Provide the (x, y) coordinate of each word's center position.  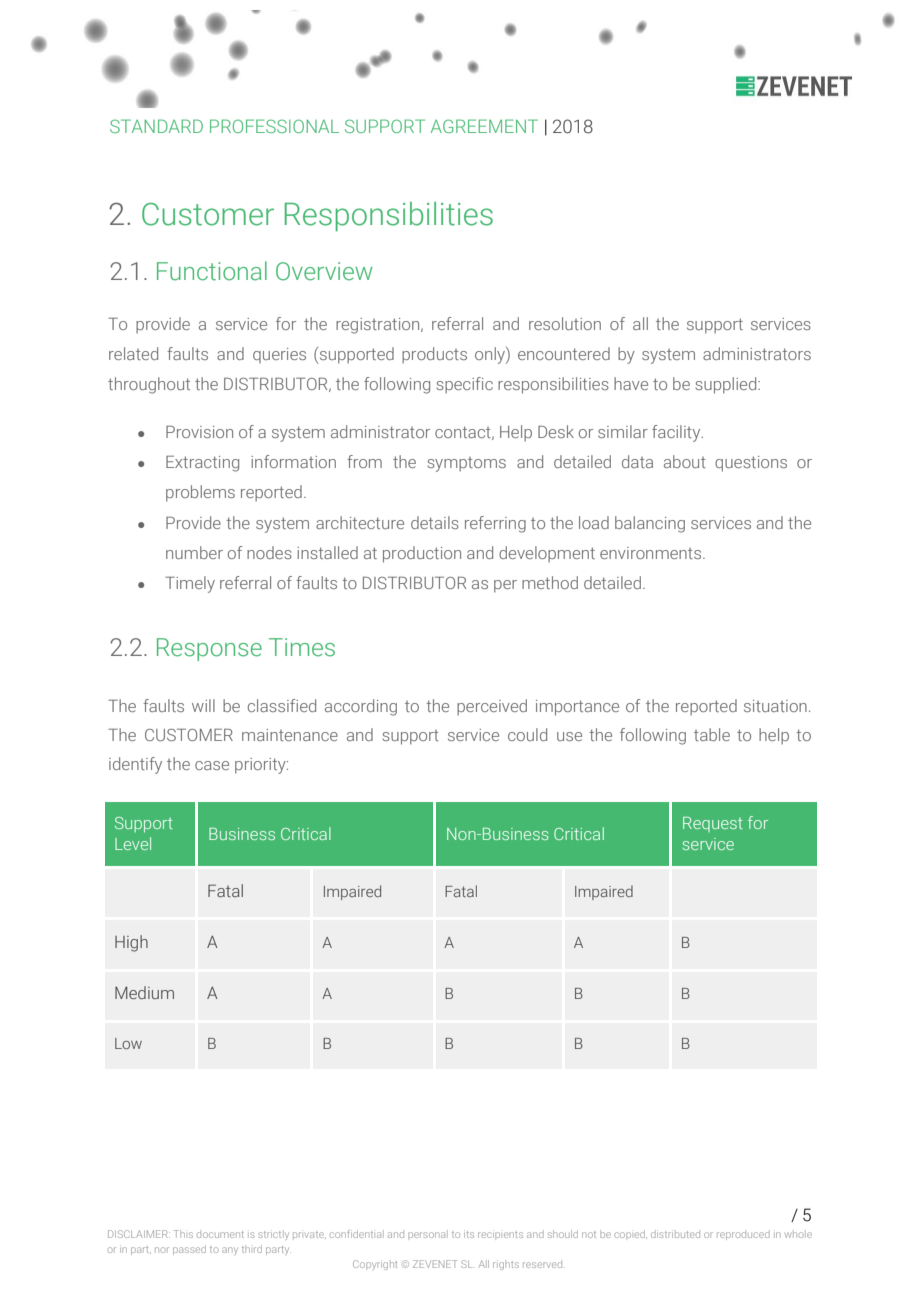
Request (712, 824)
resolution (565, 323)
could (527, 734)
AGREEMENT (484, 126)
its (469, 1234)
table (712, 734)
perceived (492, 707)
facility (677, 433)
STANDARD (156, 126)
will (203, 705)
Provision (199, 432)
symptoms (466, 464)
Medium (144, 992)
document (220, 1234)
